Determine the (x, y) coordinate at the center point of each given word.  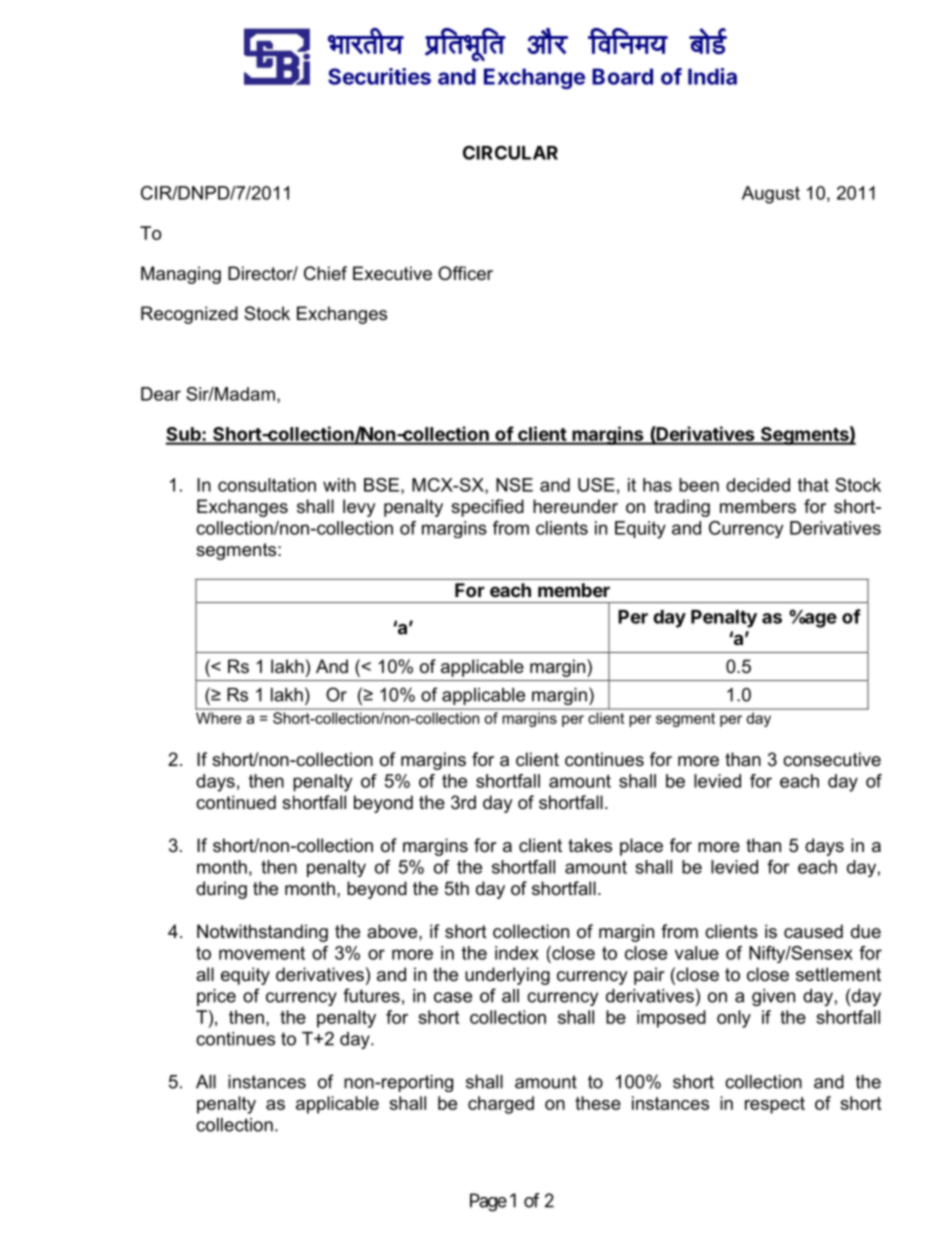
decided (758, 485)
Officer (465, 273)
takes (590, 845)
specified (487, 508)
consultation (267, 485)
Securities (379, 76)
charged (501, 1105)
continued (236, 802)
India (712, 76)
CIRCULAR (510, 152)
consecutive (832, 759)
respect (775, 1105)
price (216, 997)
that (813, 485)
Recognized (189, 315)
